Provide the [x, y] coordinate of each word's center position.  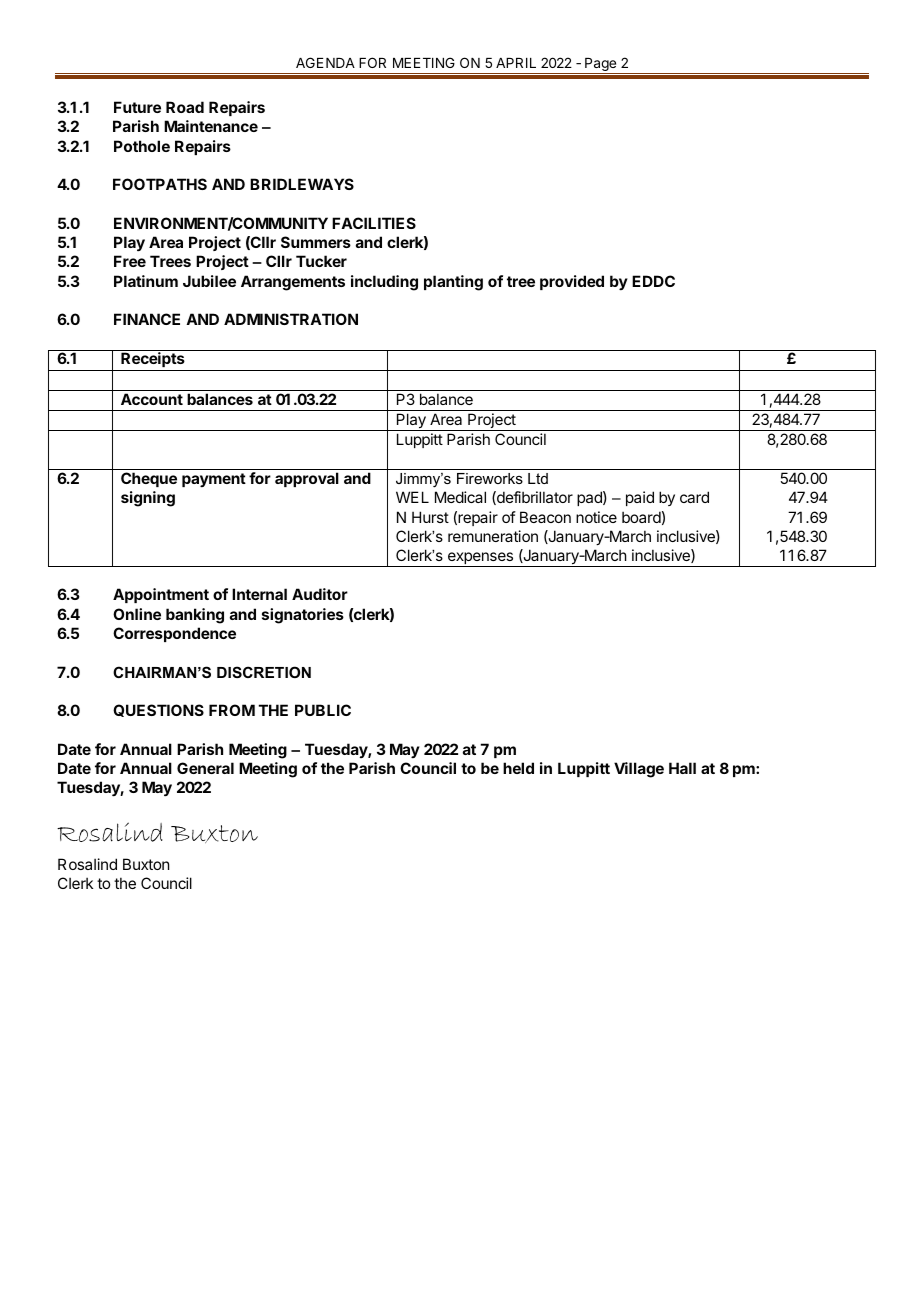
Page [601, 66]
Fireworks [490, 478]
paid [640, 498]
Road [185, 107]
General [205, 768]
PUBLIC [323, 710]
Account [152, 399]
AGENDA [325, 62]
